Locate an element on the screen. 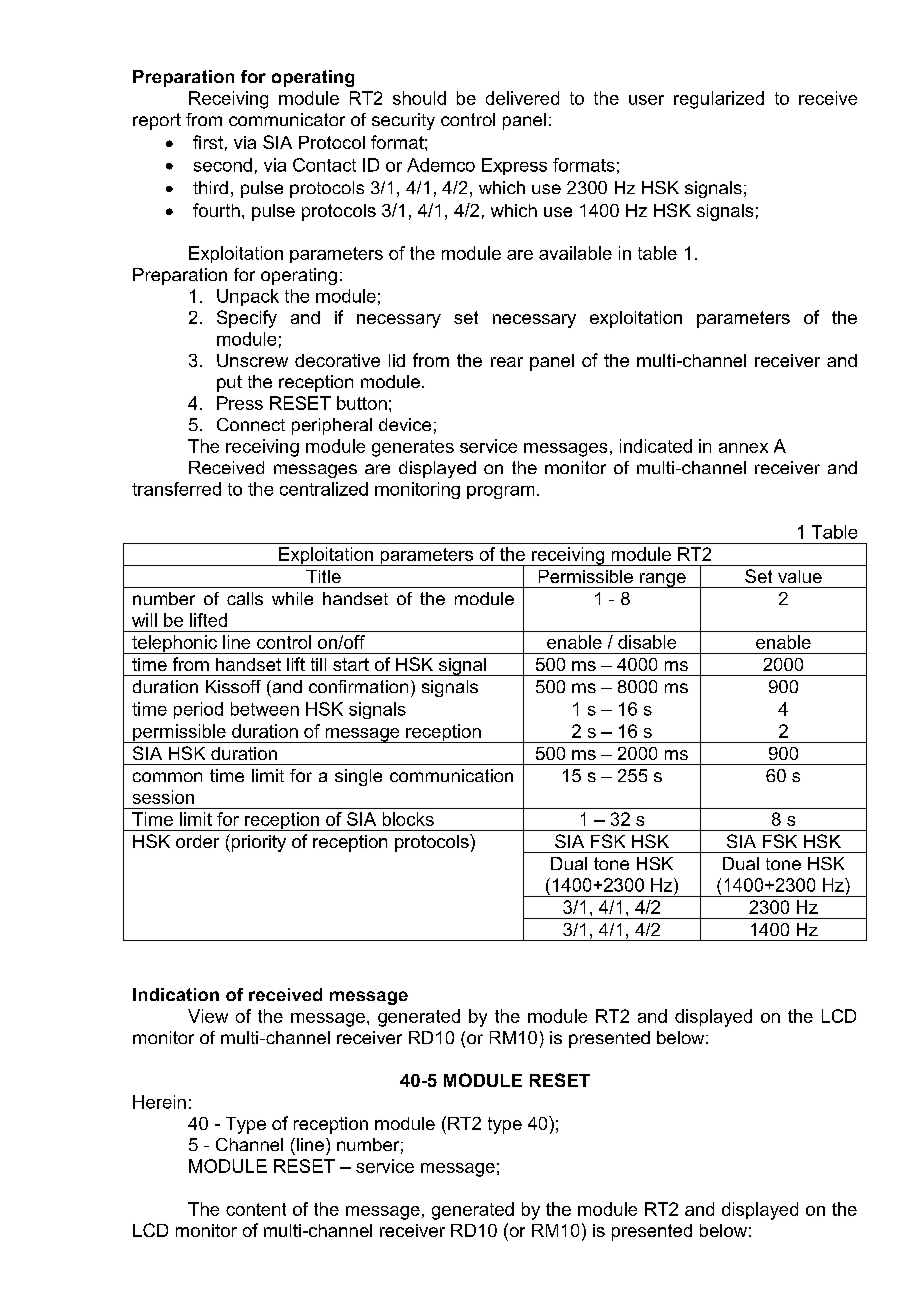  first is located at coordinates (208, 142).
